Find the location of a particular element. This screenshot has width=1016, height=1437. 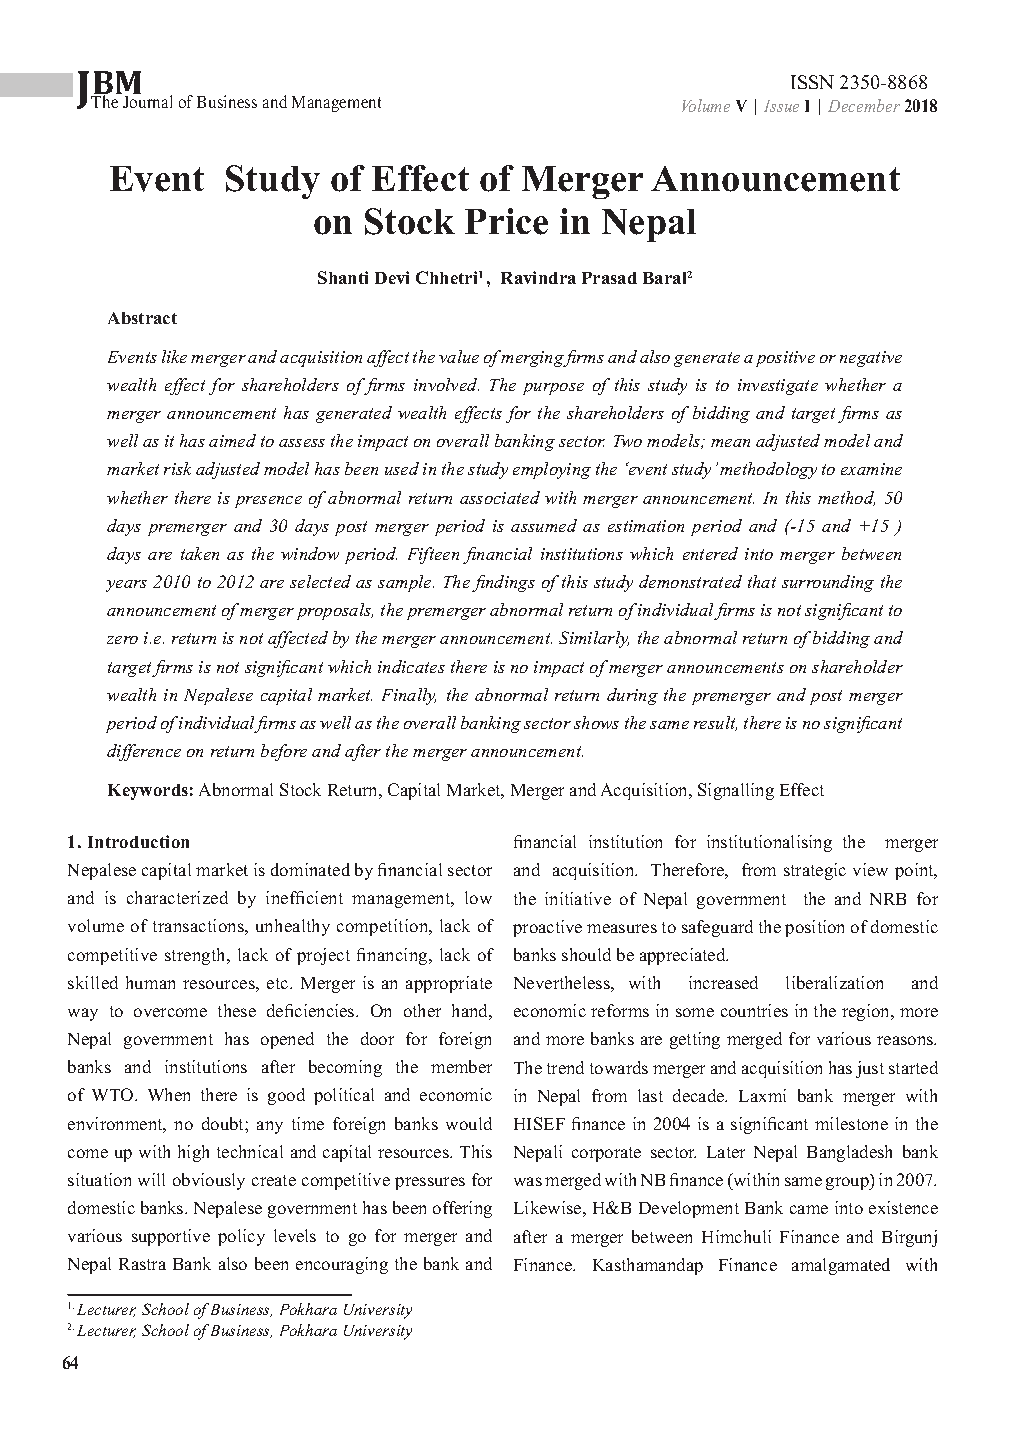

low is located at coordinates (478, 897).
